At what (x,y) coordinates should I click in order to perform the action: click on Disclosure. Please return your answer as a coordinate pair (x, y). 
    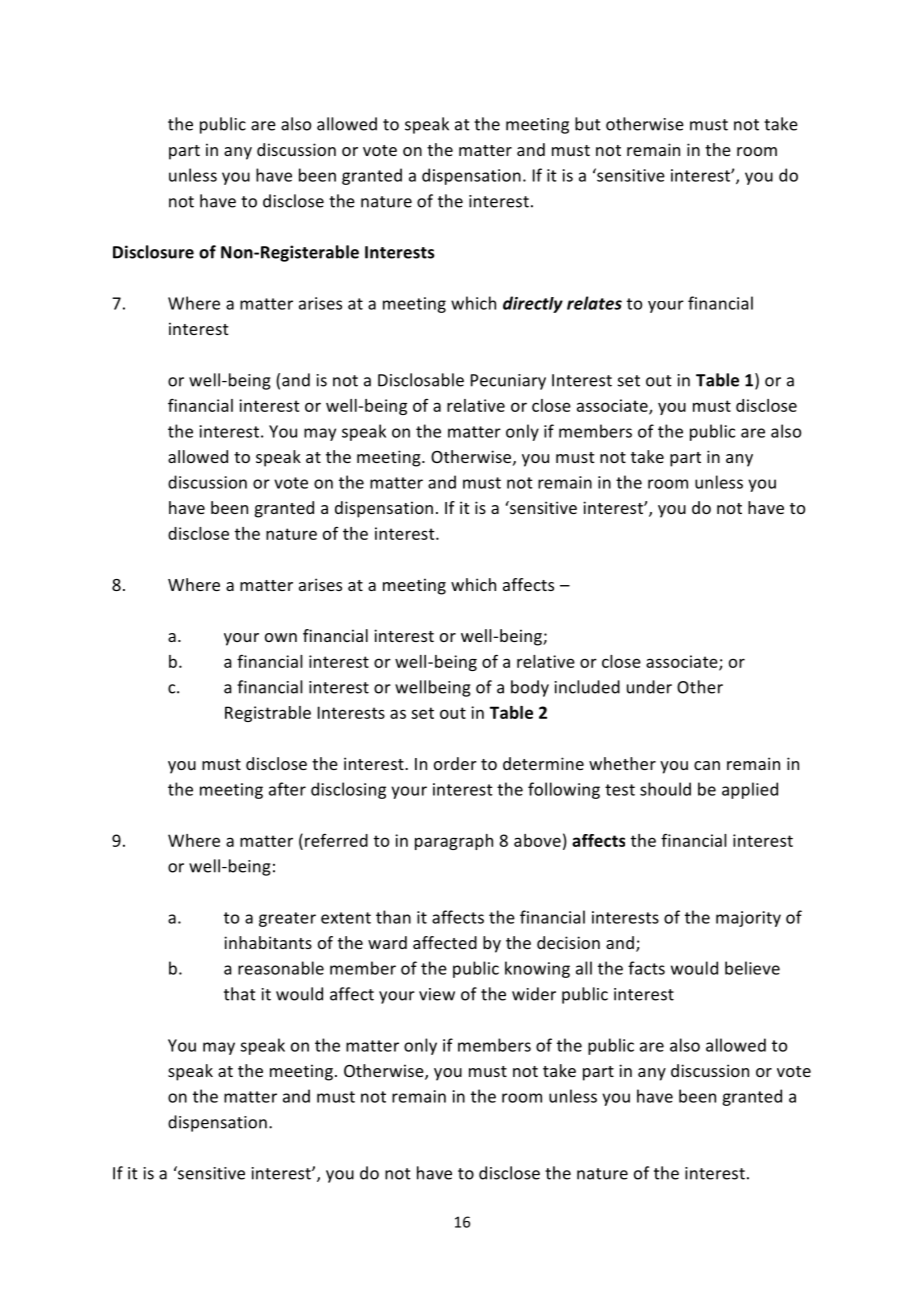
    Looking at the image, I should click on (153, 252).
